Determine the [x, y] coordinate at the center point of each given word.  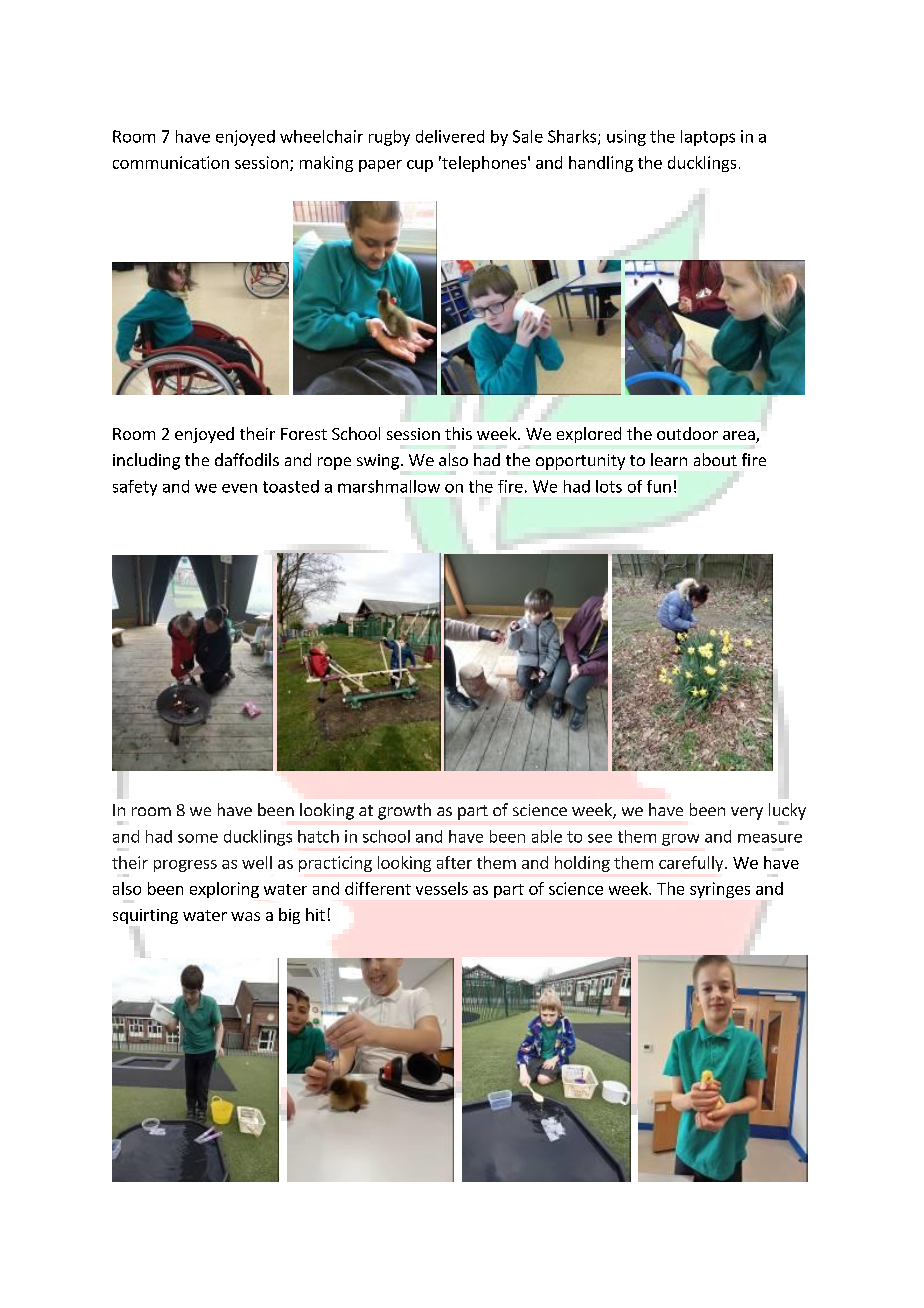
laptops [708, 138]
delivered [450, 136]
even [239, 488]
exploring [224, 890]
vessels [442, 888]
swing [378, 462]
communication [171, 162]
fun [659, 486]
